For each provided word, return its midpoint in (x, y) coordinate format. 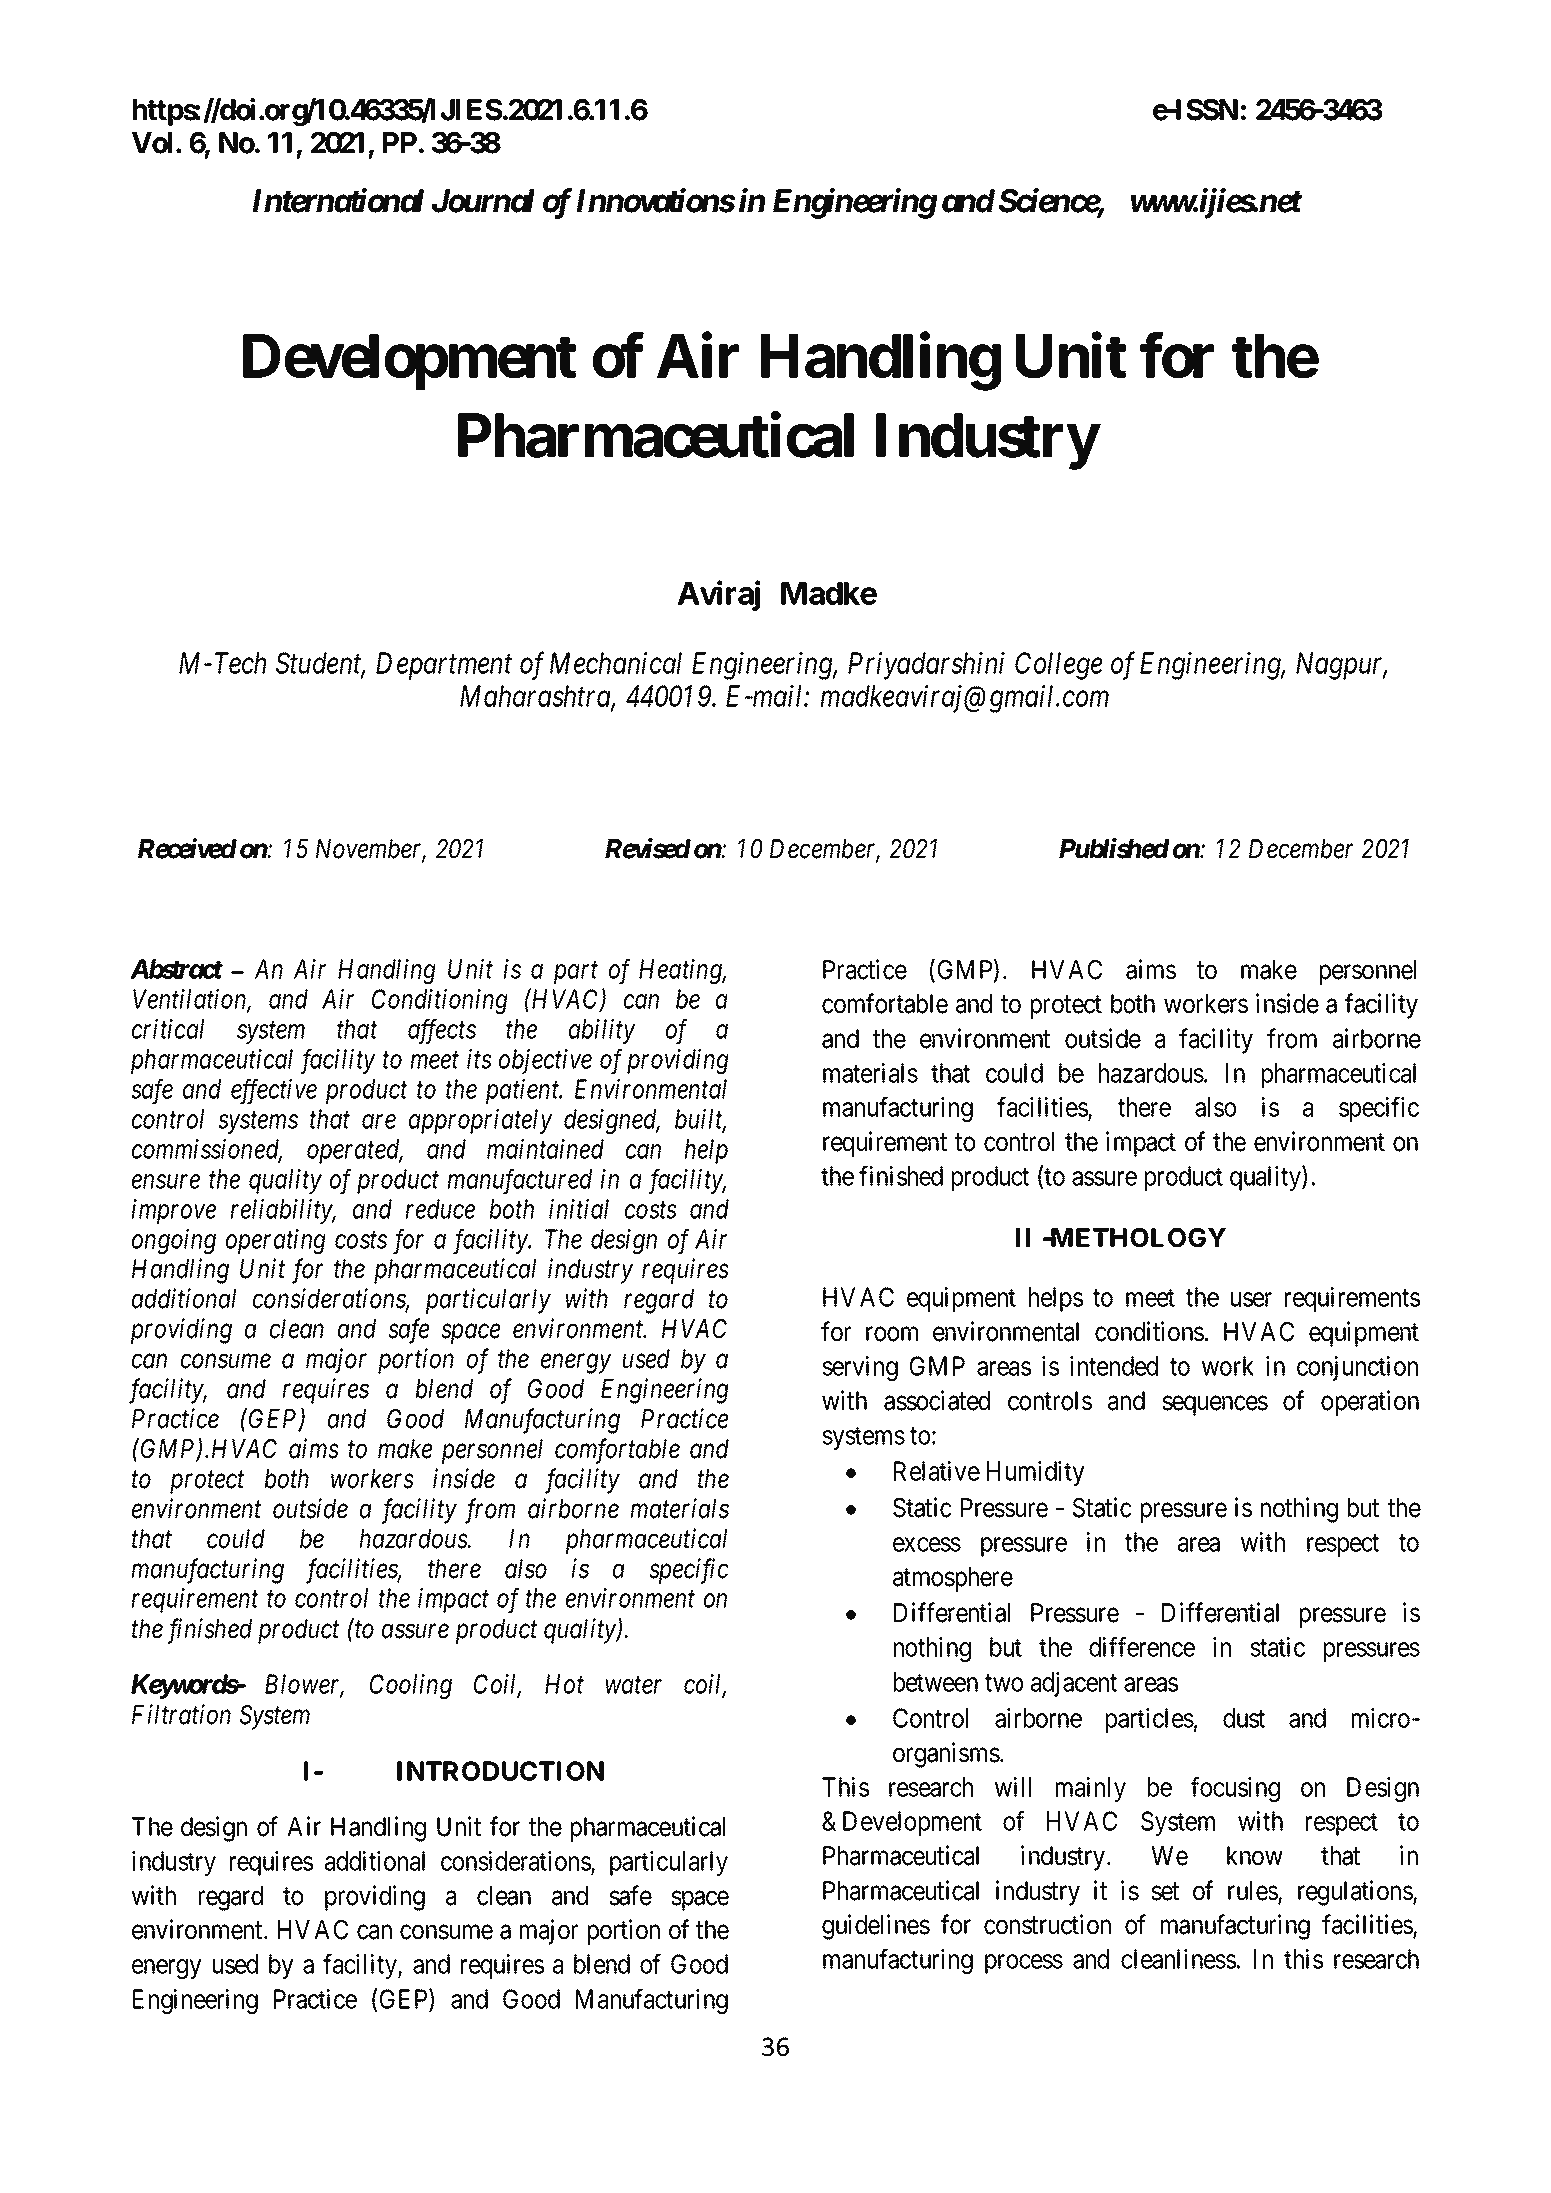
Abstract (176, 969)
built (700, 1120)
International (338, 200)
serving (860, 1368)
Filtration (181, 1714)
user (1251, 1299)
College (1059, 666)
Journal (483, 201)
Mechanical (616, 663)
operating (276, 1241)
